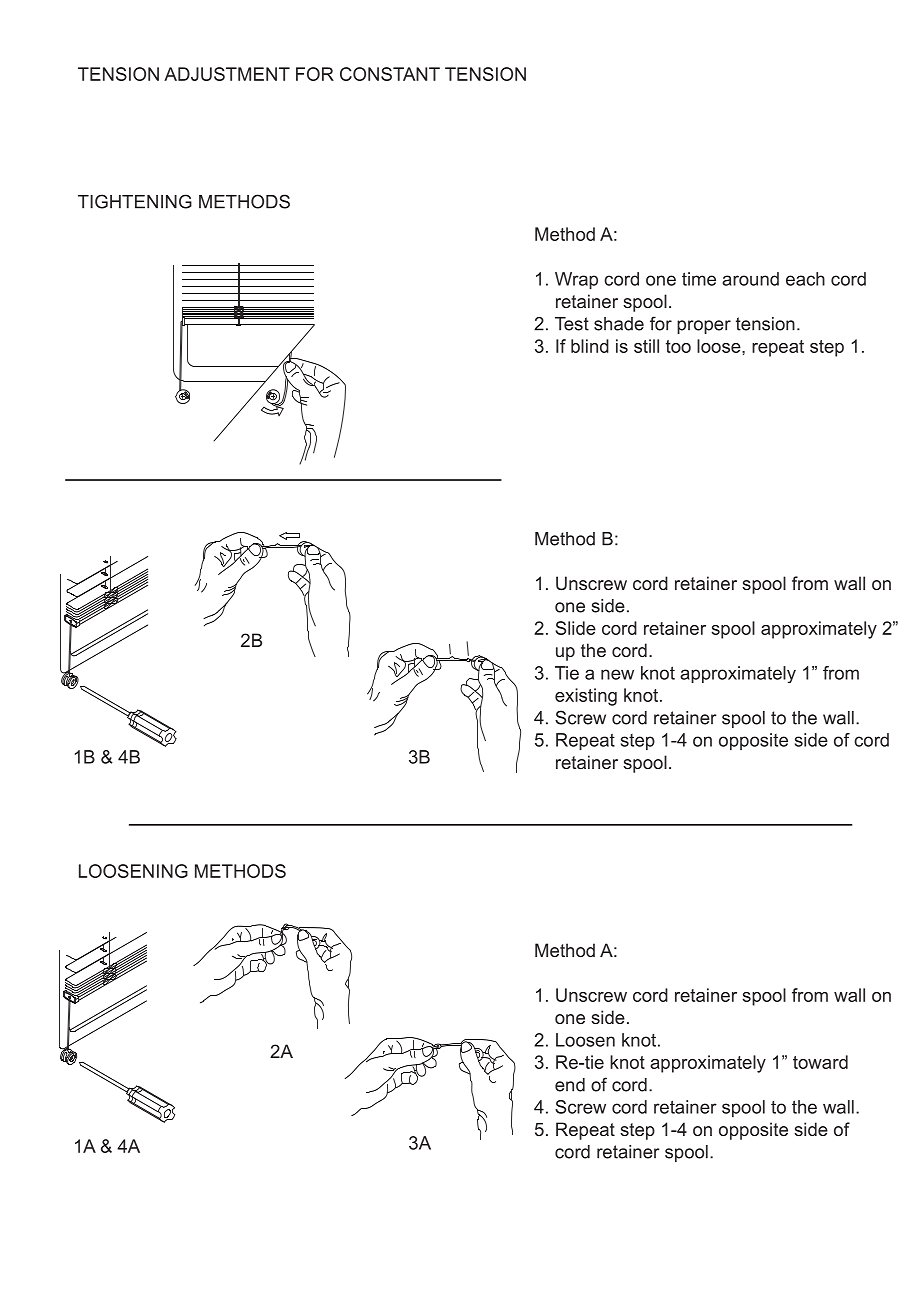 This image has width=924, height=1308. I want to click on around, so click(750, 279).
